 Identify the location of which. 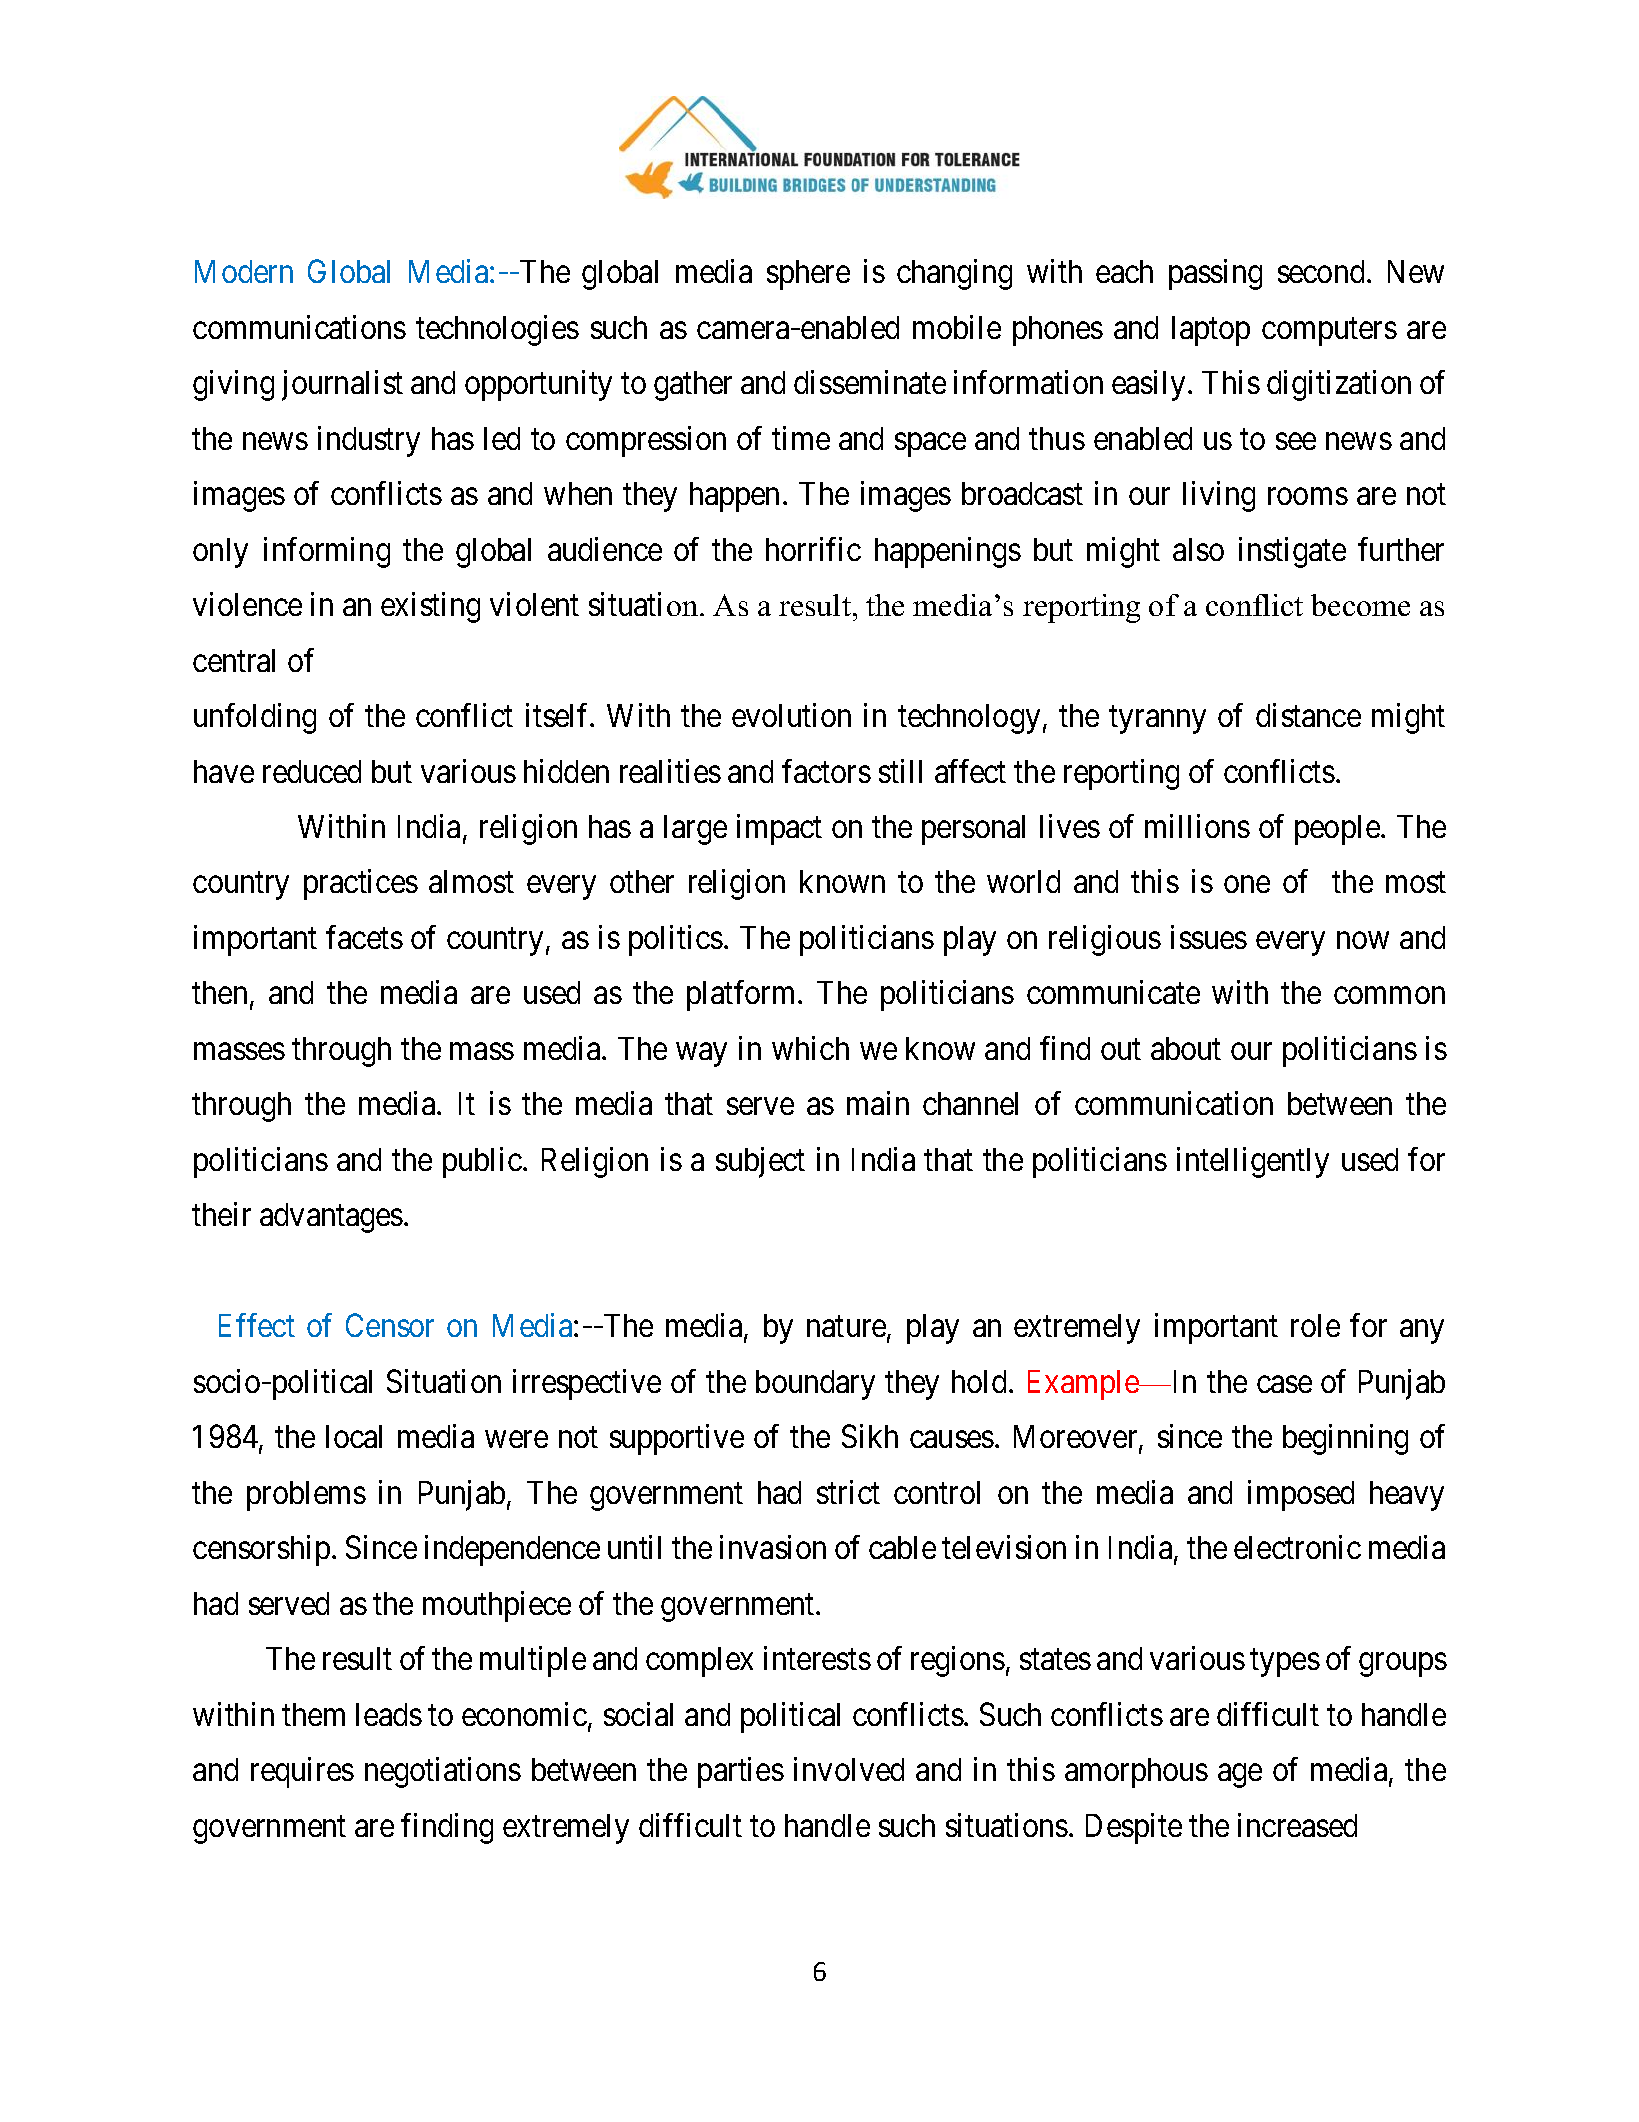
(810, 1048).
